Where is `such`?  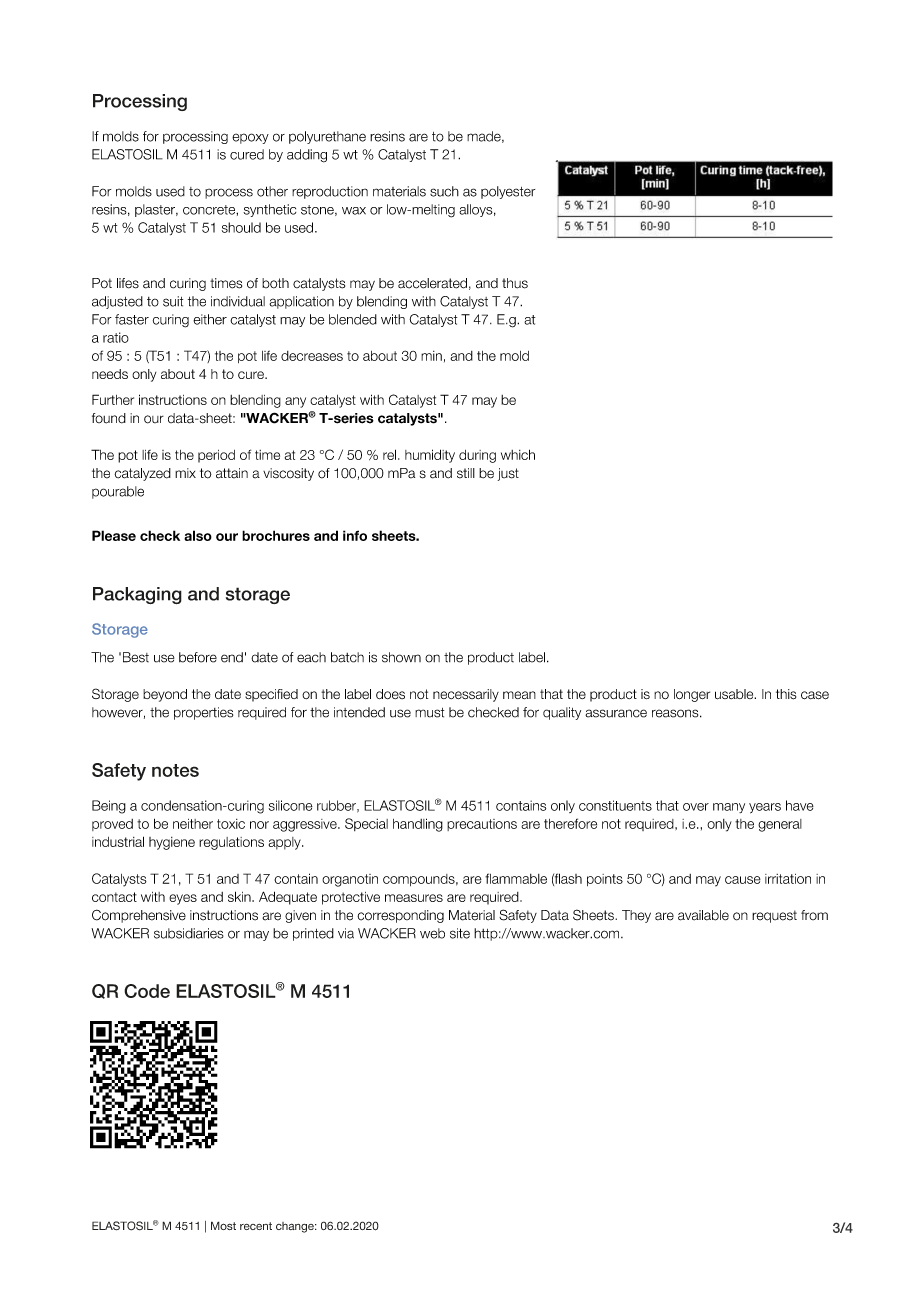
such is located at coordinates (444, 191).
